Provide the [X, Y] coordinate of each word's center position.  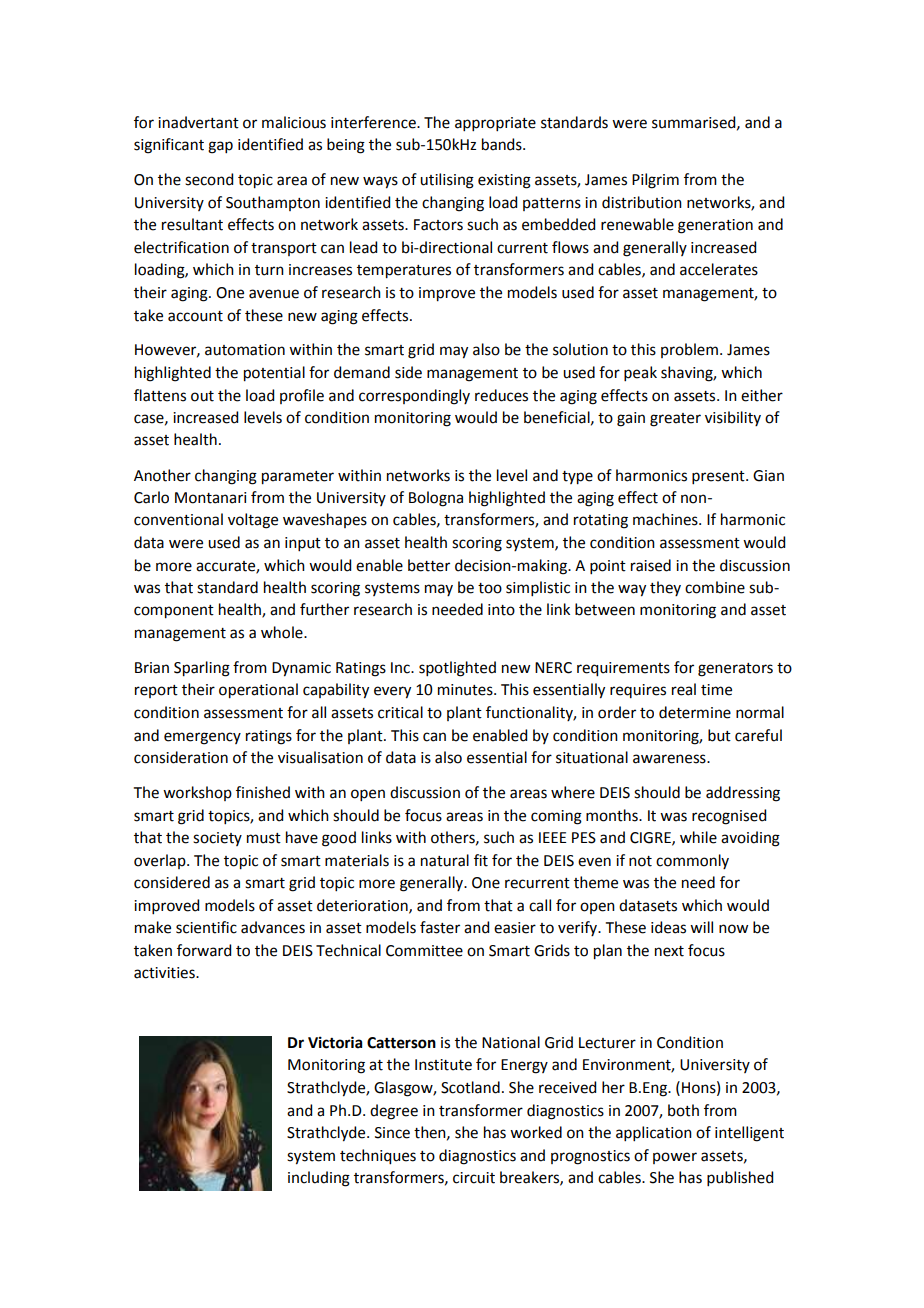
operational [258, 691]
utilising [447, 181]
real [684, 689]
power [675, 1158]
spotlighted [457, 669]
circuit [474, 1178]
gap [220, 147]
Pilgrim [655, 181]
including [319, 1179]
